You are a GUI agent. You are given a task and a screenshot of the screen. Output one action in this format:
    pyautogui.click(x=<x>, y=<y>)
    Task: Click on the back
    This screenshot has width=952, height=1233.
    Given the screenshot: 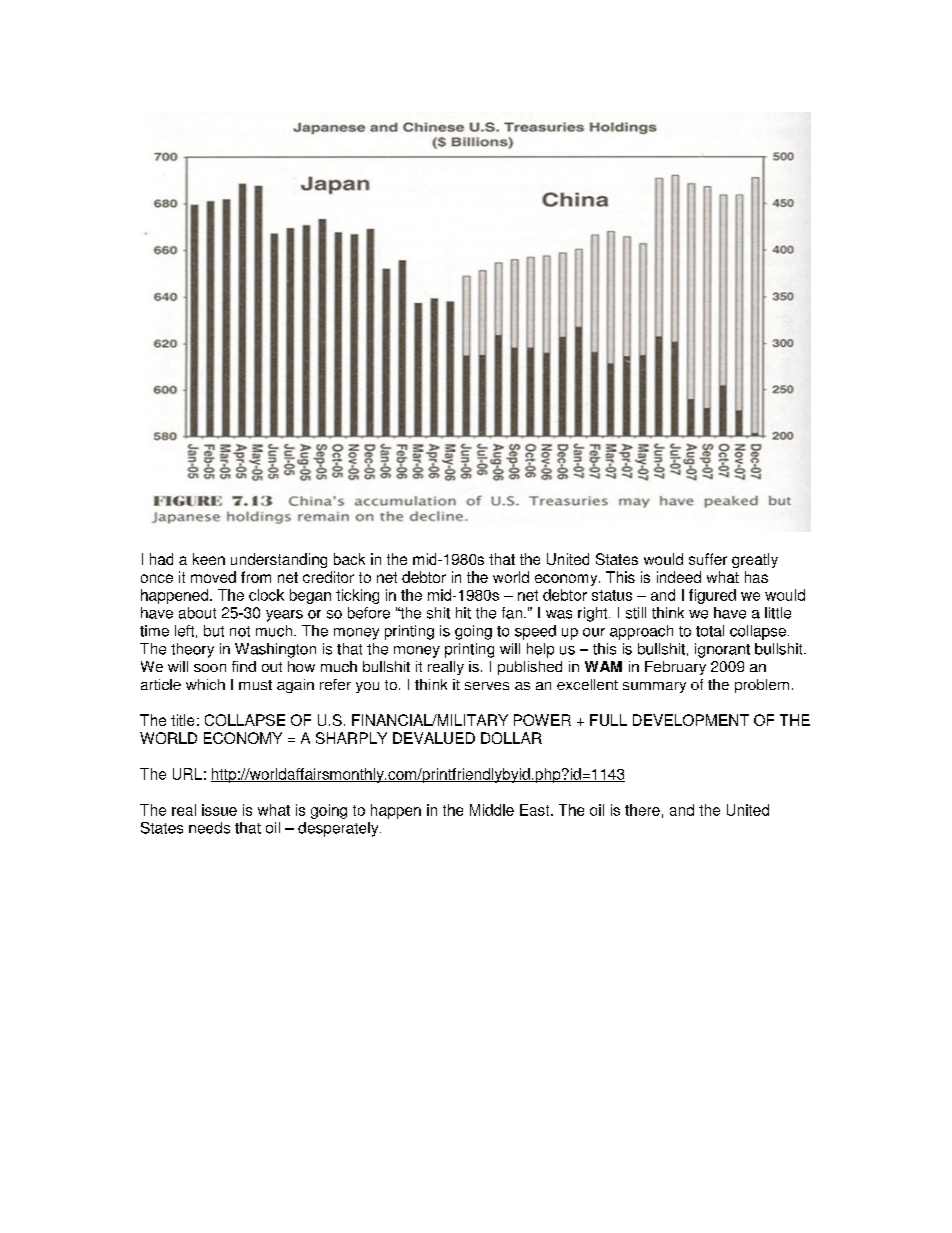 What is the action you would take?
    pyautogui.click(x=349, y=559)
